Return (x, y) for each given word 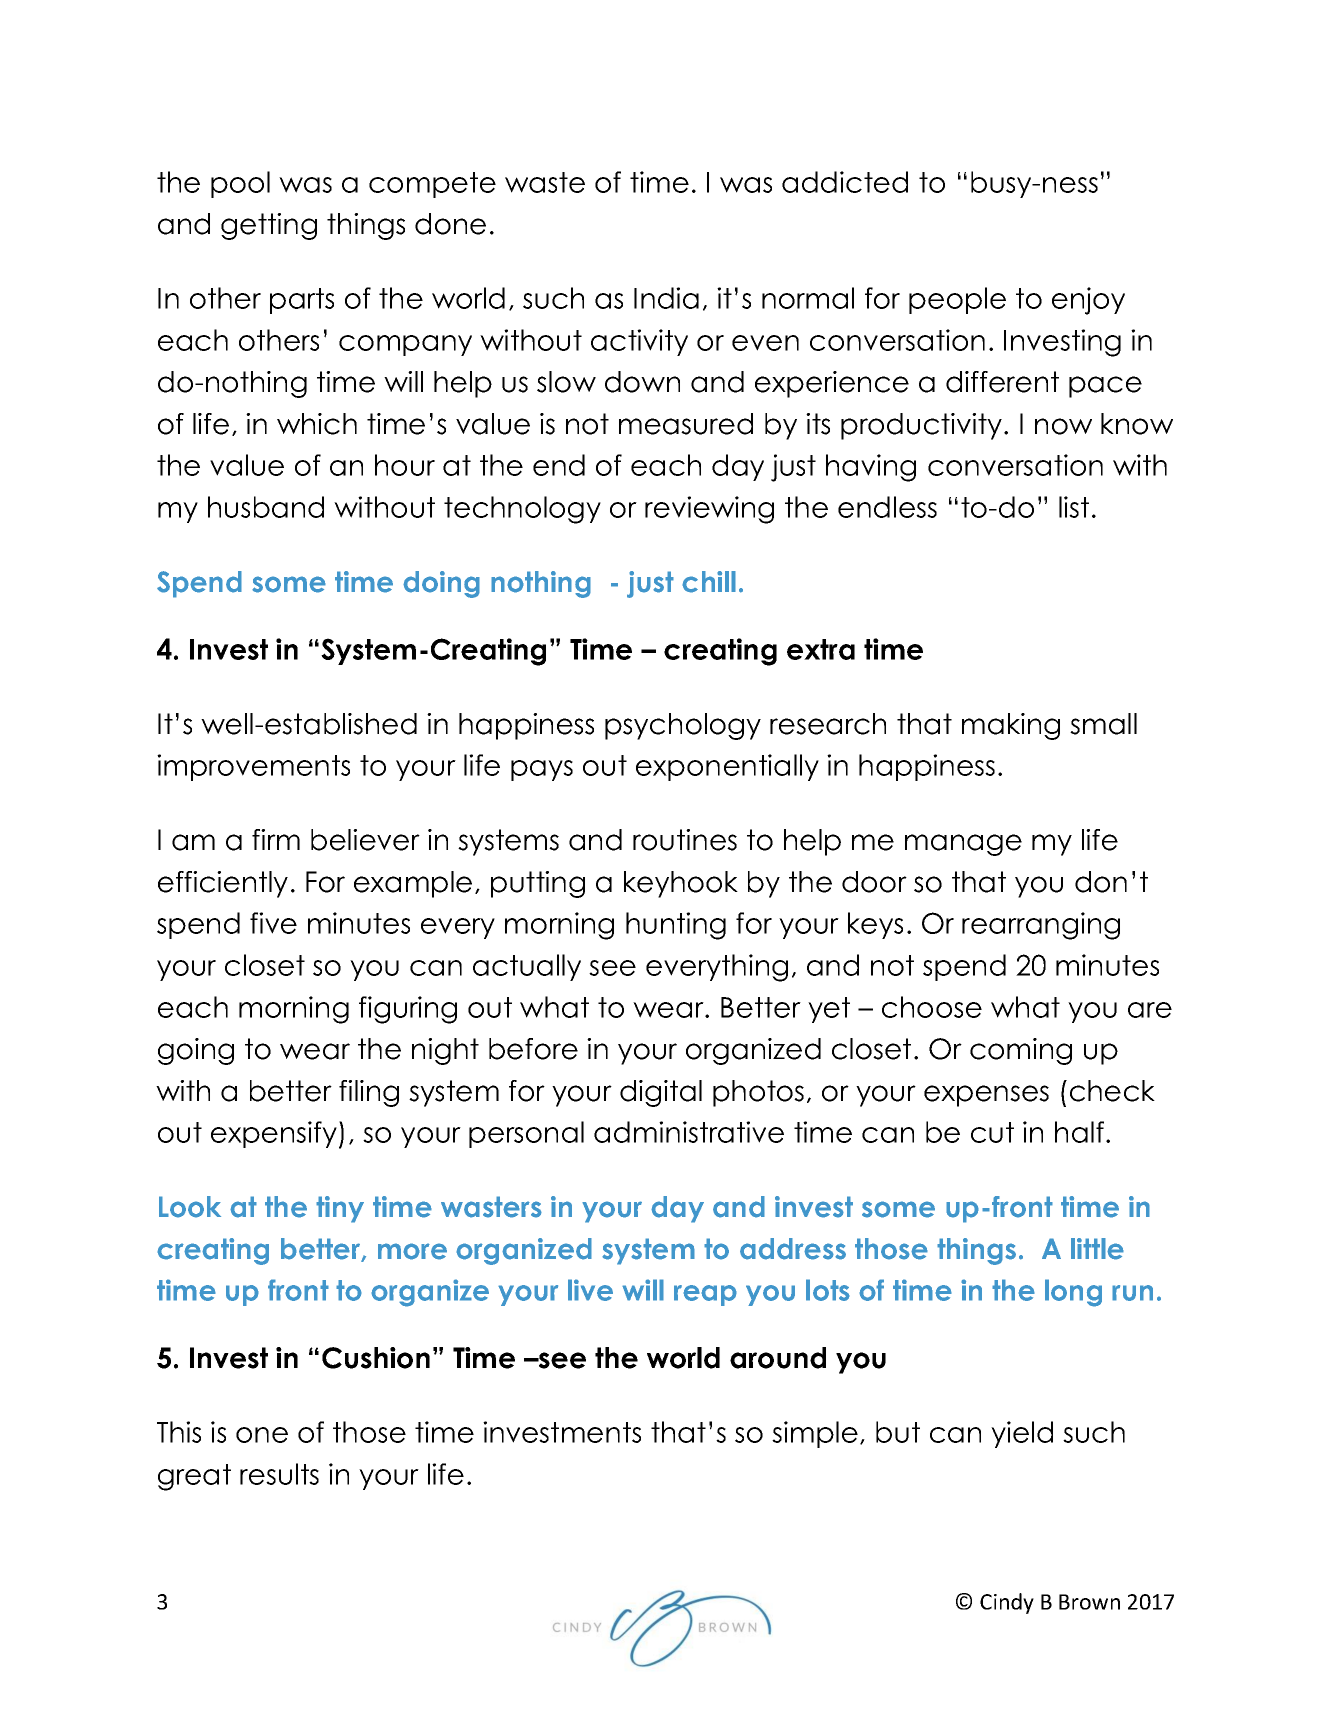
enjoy (1088, 301)
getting (269, 226)
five (273, 923)
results (279, 1474)
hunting (676, 926)
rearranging (1041, 926)
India (666, 298)
